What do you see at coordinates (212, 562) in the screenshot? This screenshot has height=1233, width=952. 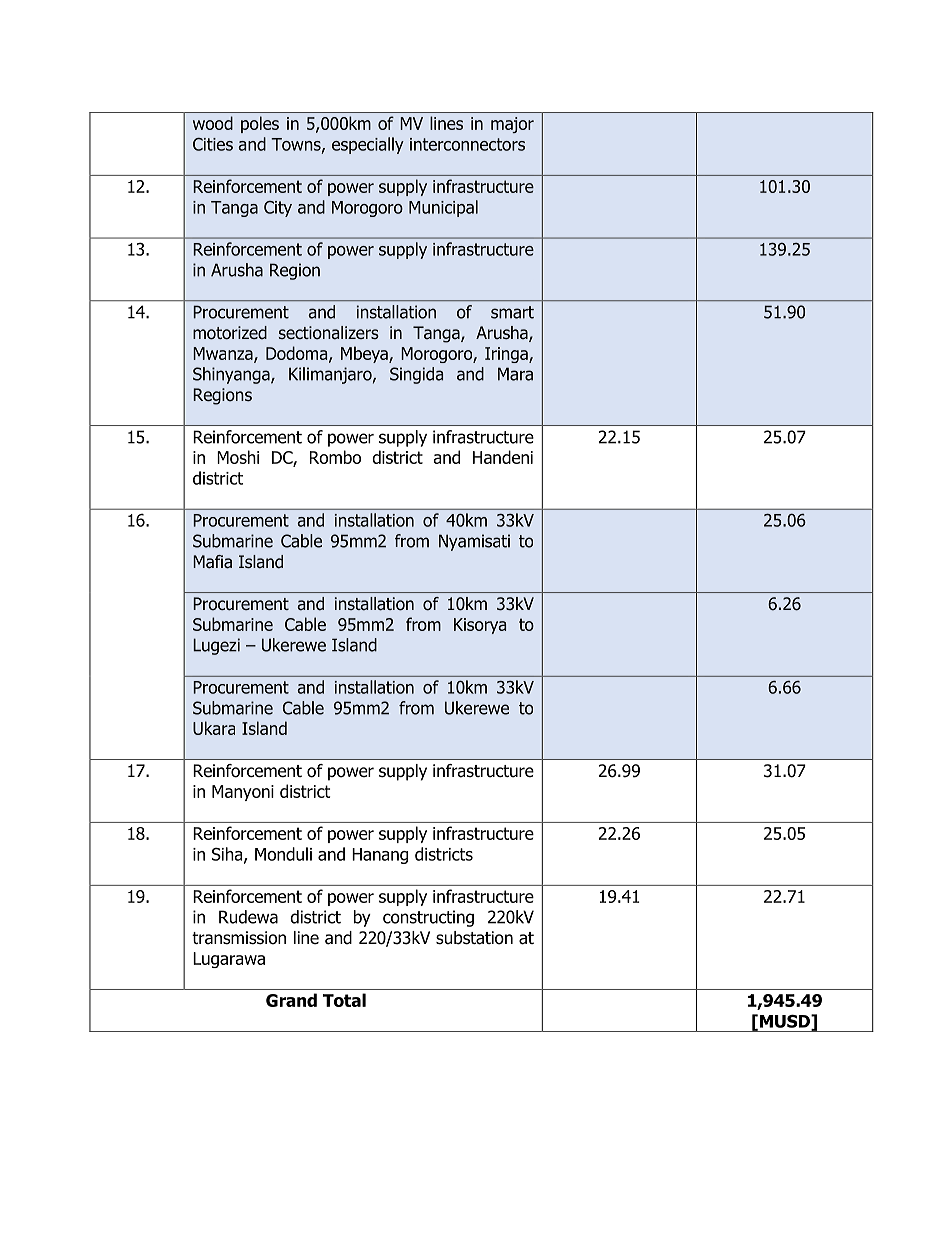 I see `Mafia` at bounding box center [212, 562].
